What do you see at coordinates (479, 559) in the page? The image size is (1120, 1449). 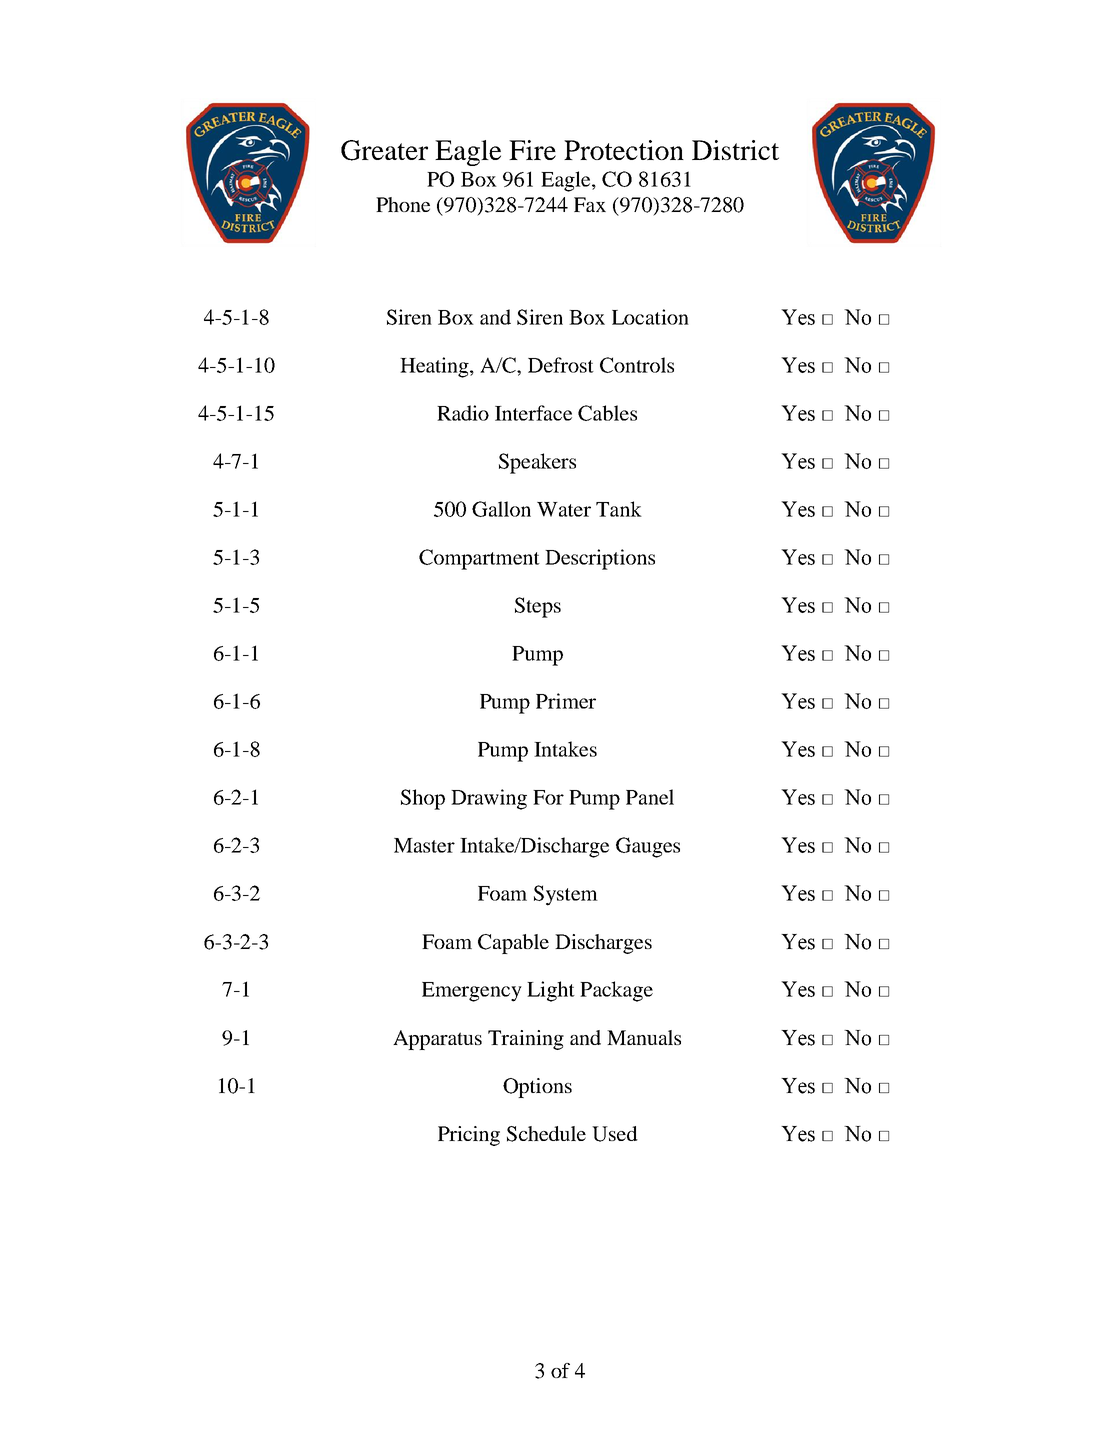 I see `Compartment` at bounding box center [479, 559].
